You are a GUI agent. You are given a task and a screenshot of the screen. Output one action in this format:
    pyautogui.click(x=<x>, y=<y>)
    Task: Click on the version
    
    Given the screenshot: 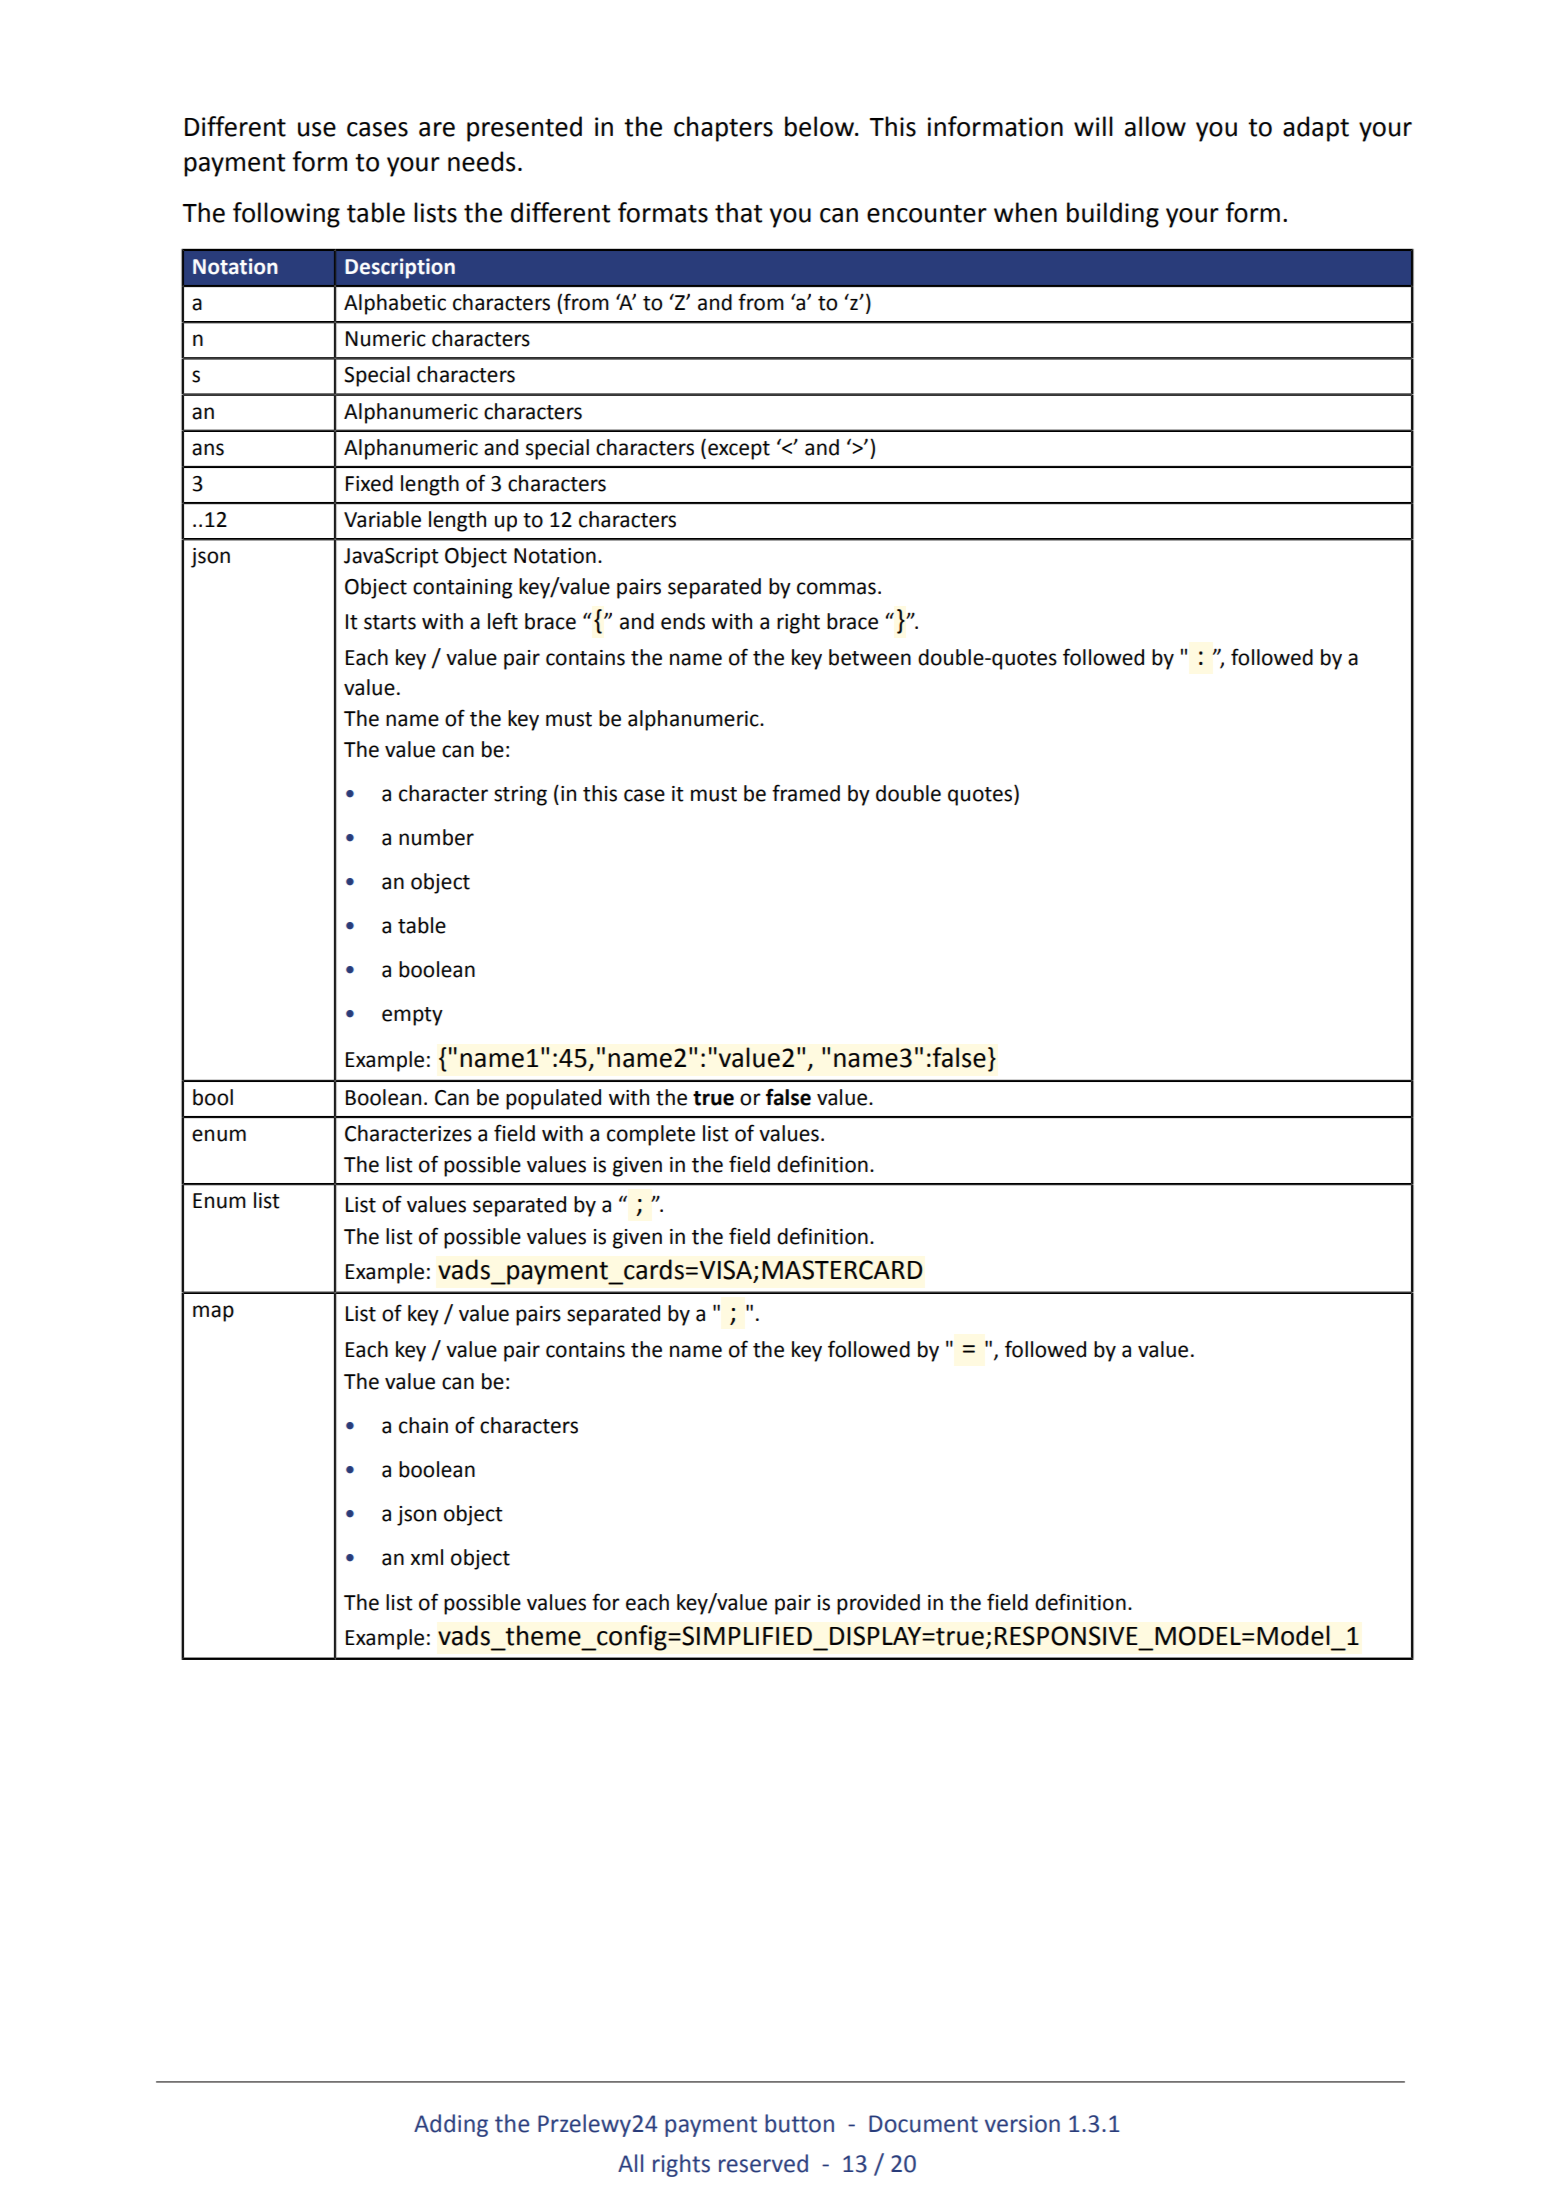 What is the action you would take?
    pyautogui.click(x=1022, y=2124)
